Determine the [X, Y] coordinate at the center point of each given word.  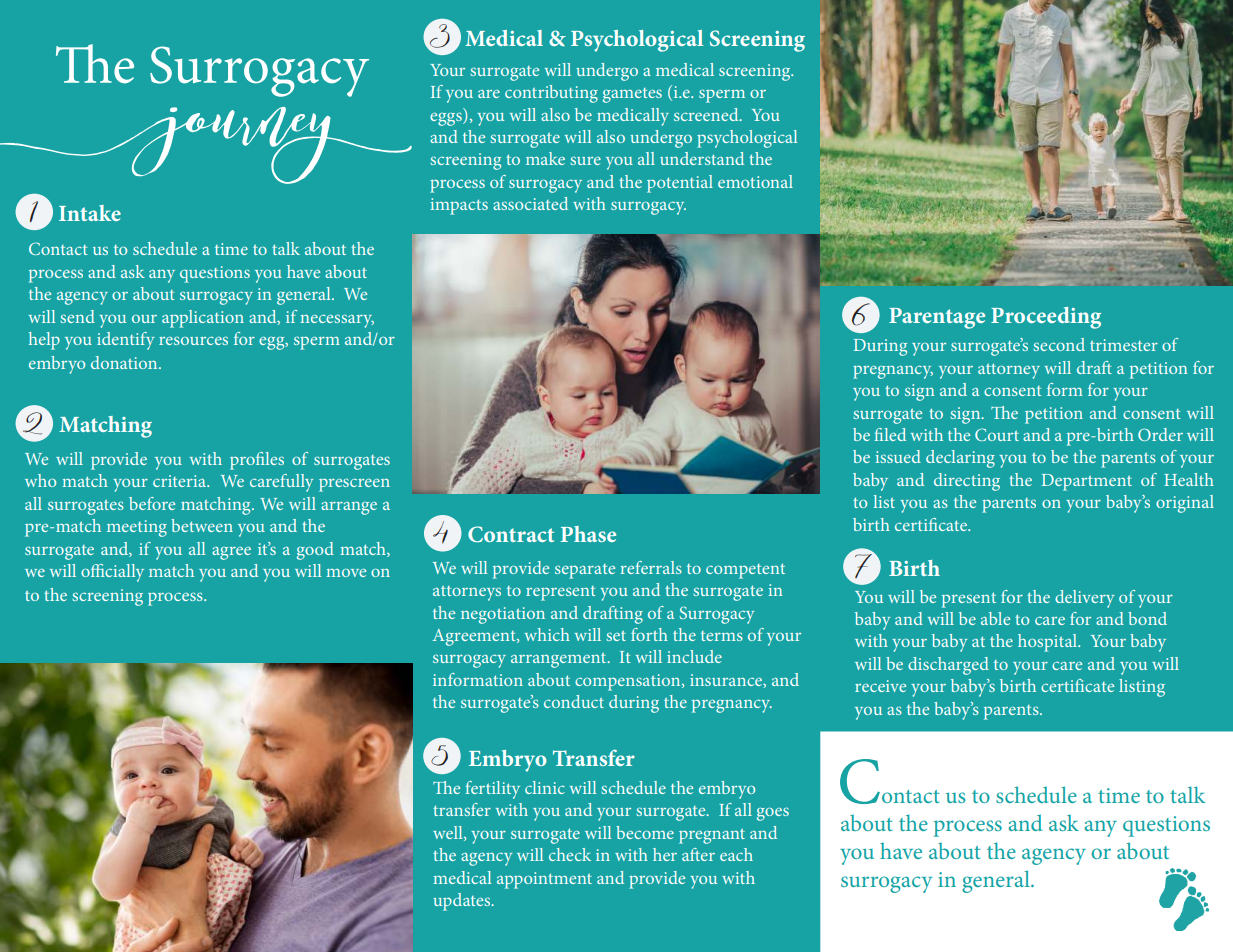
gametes [632, 95]
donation [125, 362]
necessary [337, 321]
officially [112, 573]
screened [707, 114]
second [1059, 344]
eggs [447, 119]
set [616, 635]
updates [463, 902]
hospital [1048, 643]
